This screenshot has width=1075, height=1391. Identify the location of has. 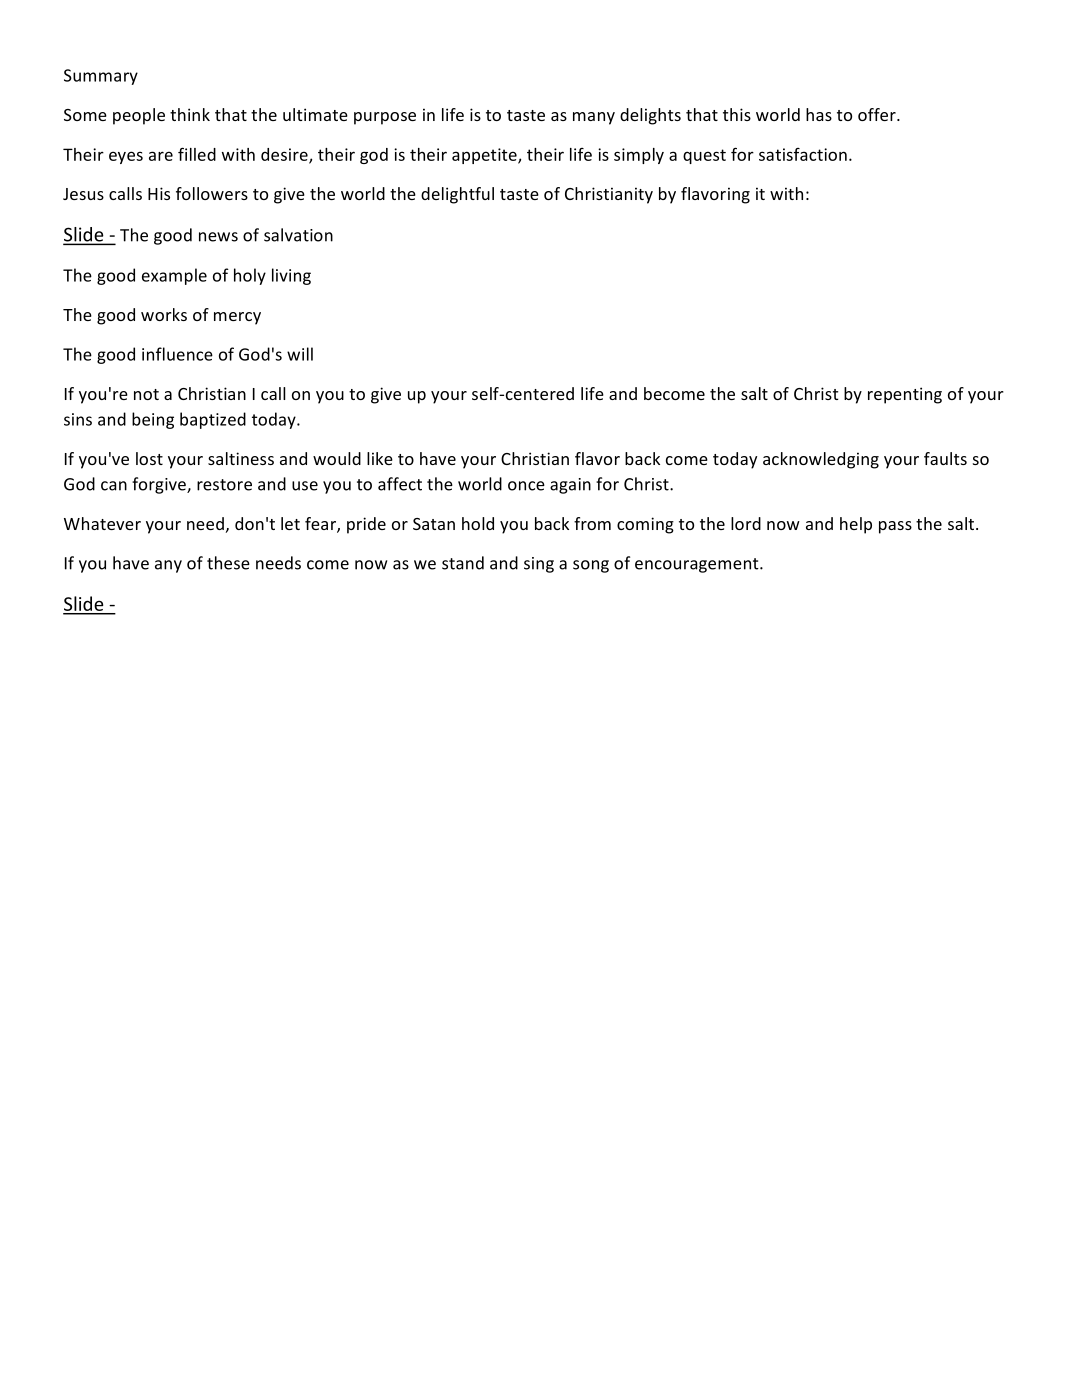
(819, 114).
